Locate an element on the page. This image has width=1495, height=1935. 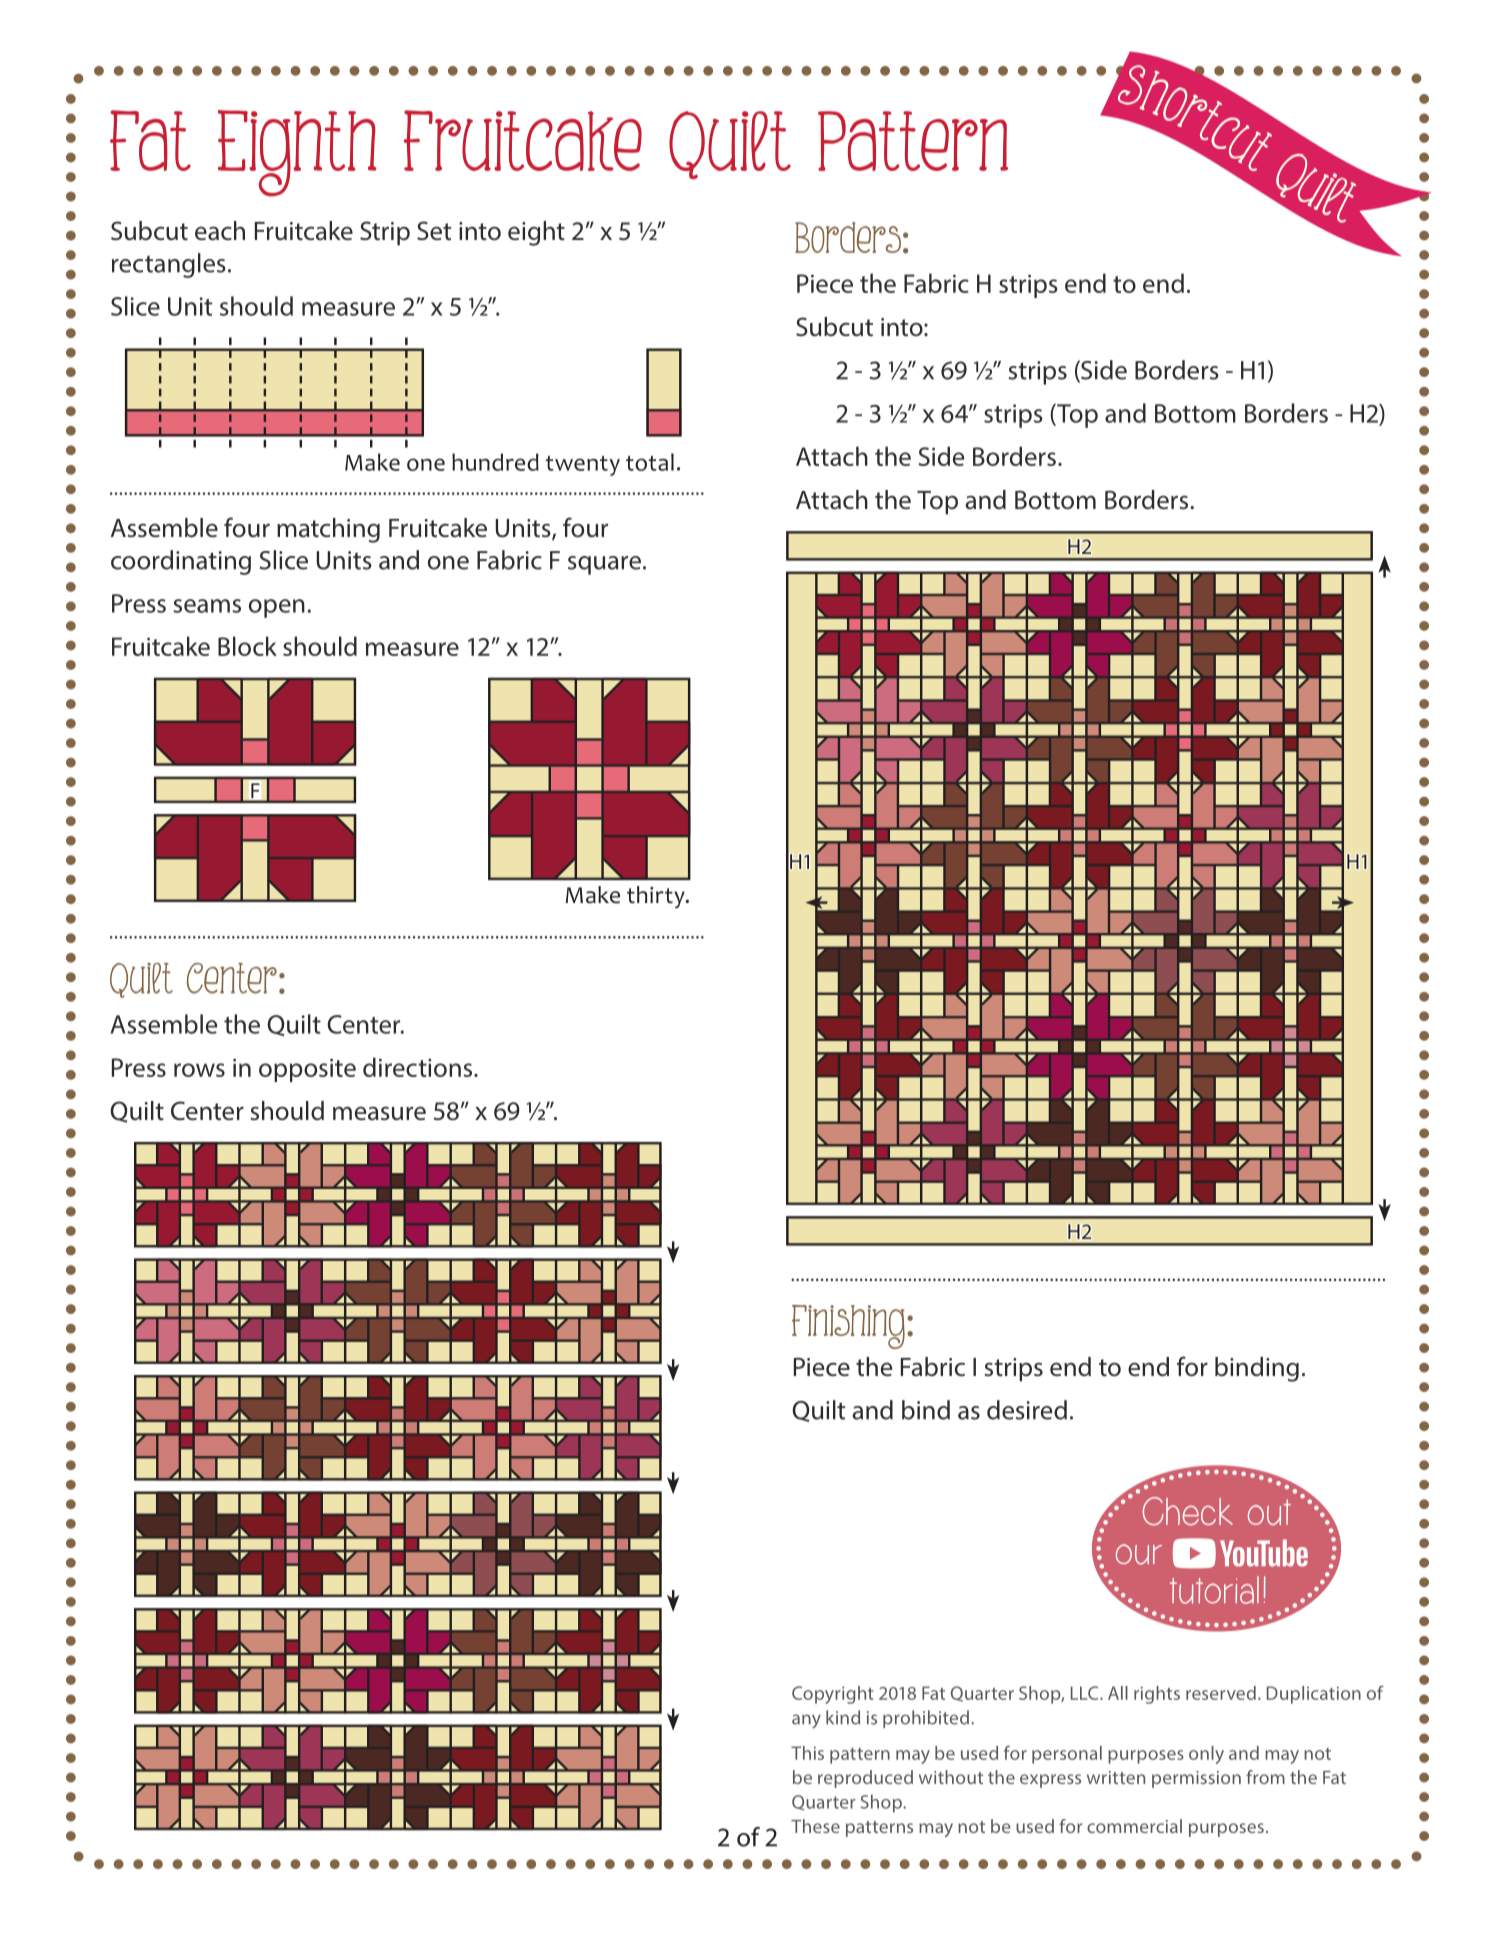
twenty is located at coordinates (583, 466).
